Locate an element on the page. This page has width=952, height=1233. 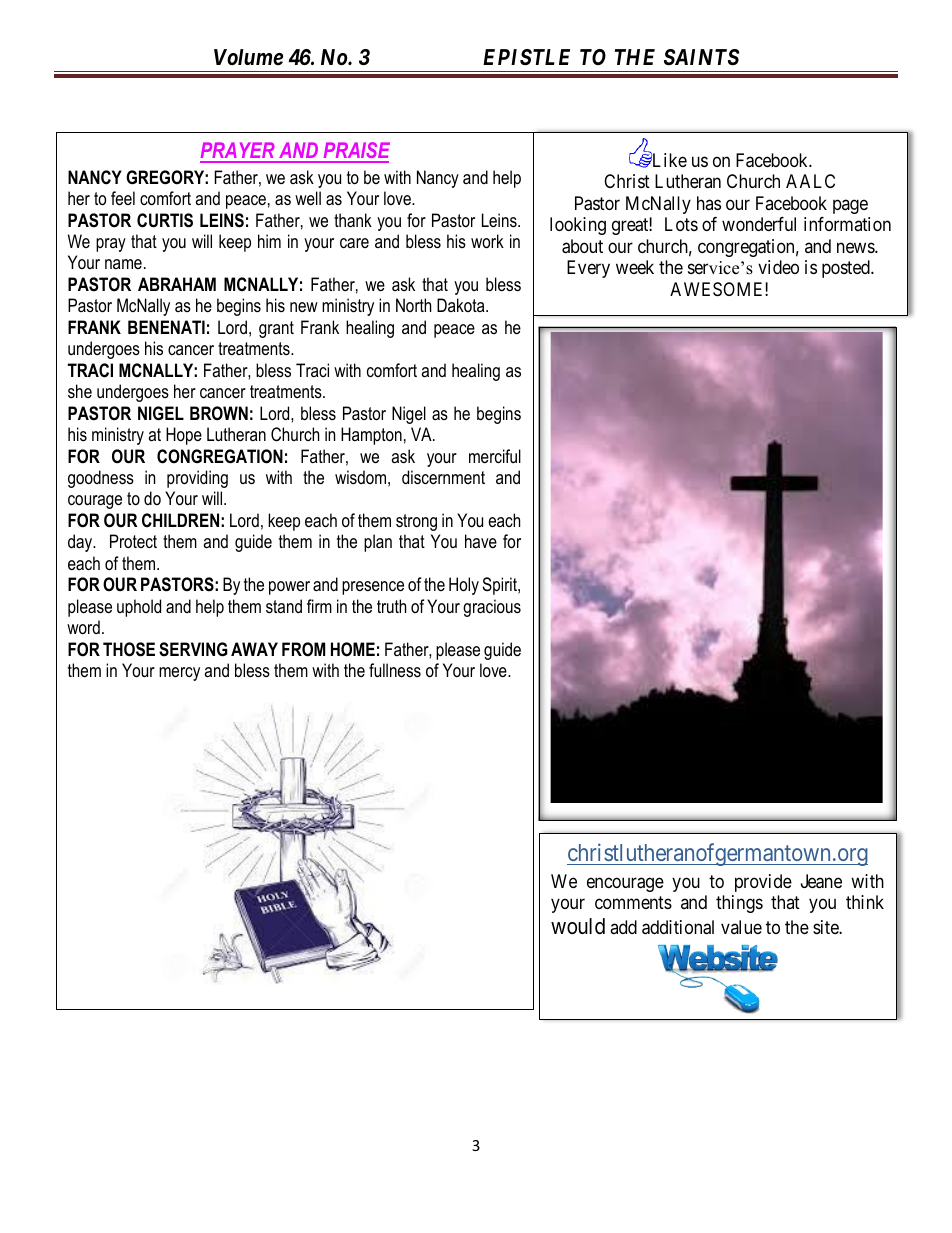
merciful is located at coordinates (495, 456).
